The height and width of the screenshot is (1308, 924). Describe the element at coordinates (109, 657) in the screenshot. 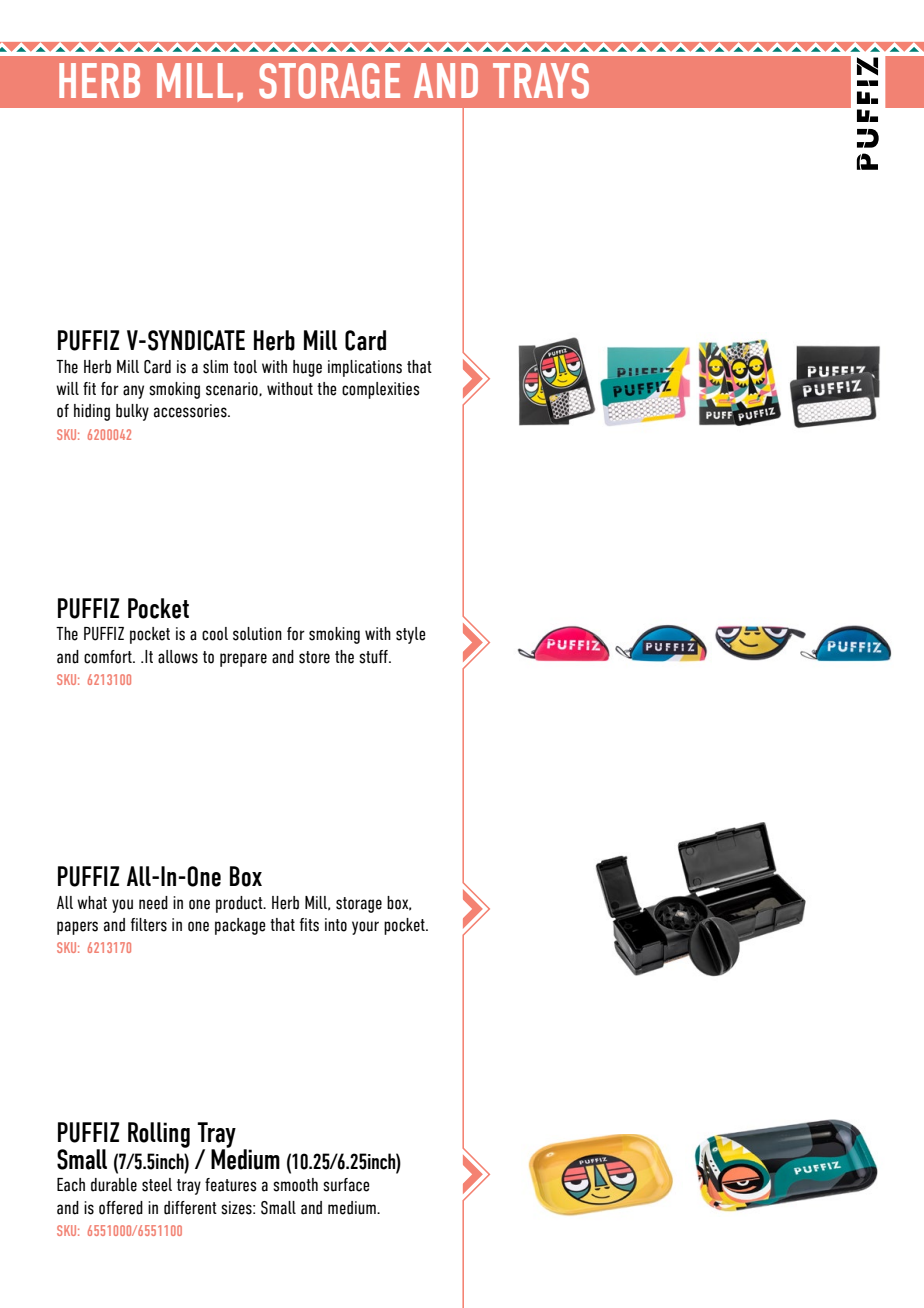

I see `comfort` at that location.
